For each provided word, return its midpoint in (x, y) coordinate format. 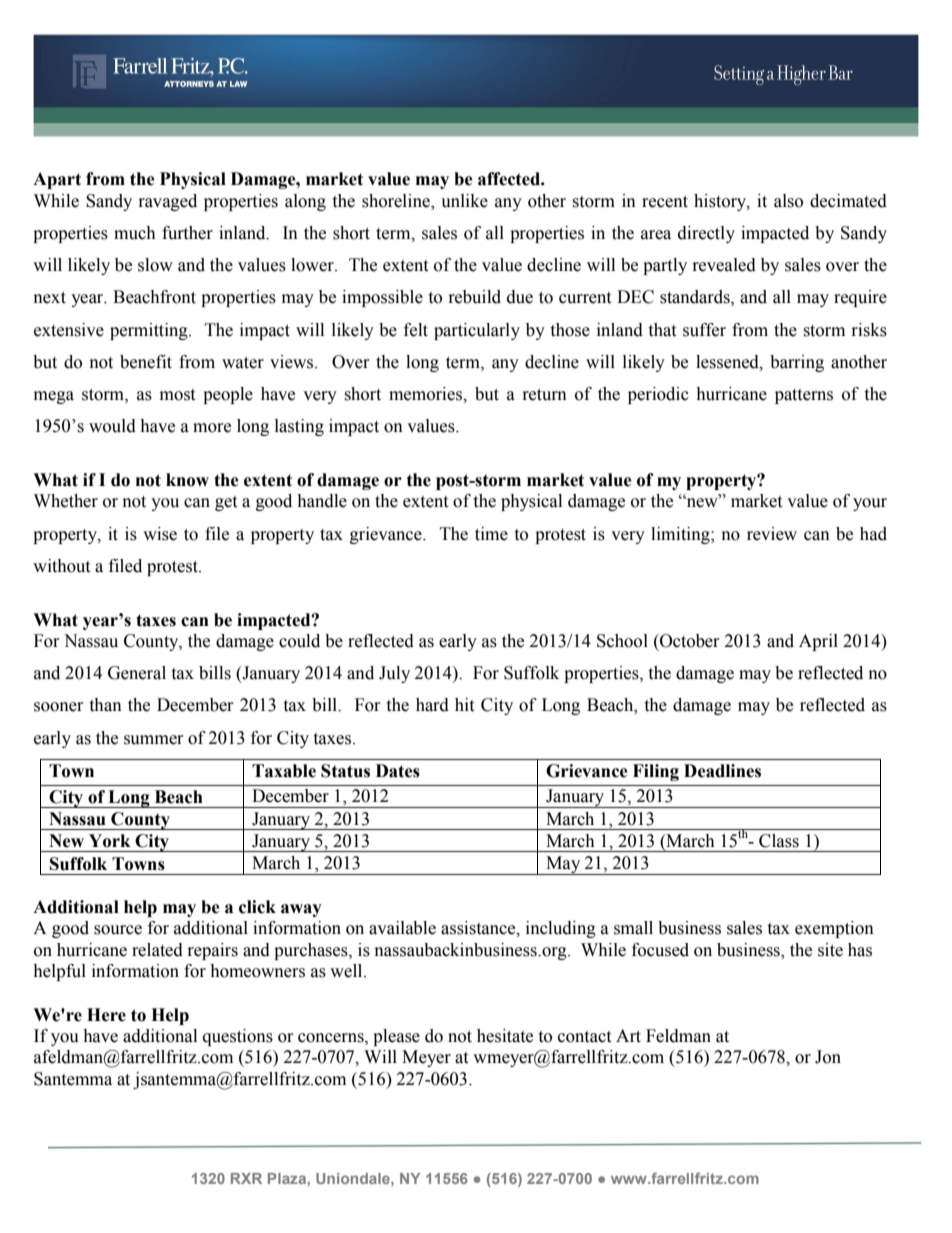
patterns (804, 396)
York (110, 841)
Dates (398, 771)
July (394, 674)
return (545, 395)
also (788, 201)
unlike (464, 201)
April (818, 642)
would (112, 426)
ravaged (168, 202)
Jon (828, 1057)
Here (106, 1015)
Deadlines (722, 771)
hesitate (505, 1036)
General (137, 673)
